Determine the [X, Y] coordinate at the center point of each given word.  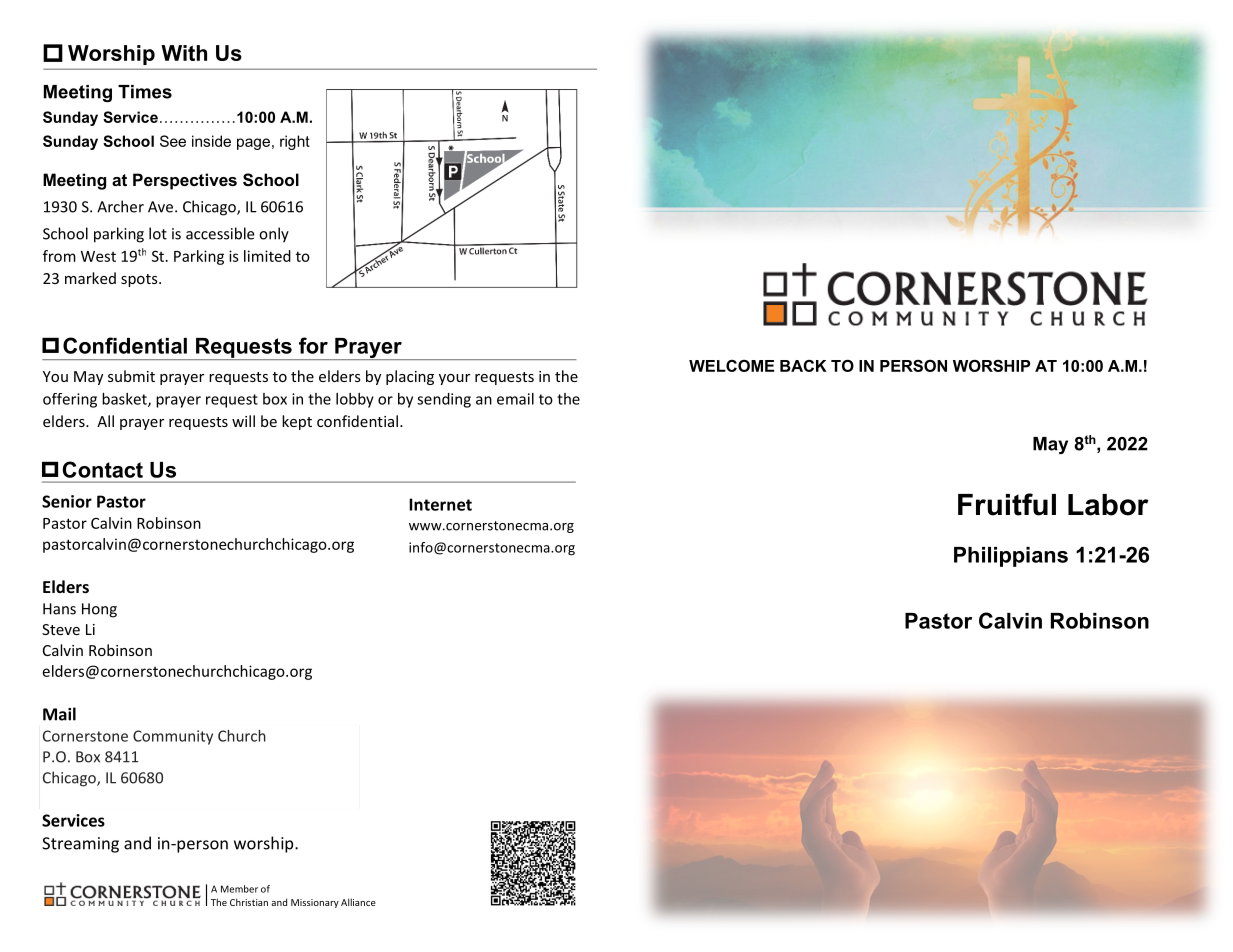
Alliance [358, 902]
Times [145, 92]
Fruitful [1007, 504]
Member [239, 889]
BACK [803, 366]
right [295, 142]
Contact [102, 469]
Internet [440, 504]
